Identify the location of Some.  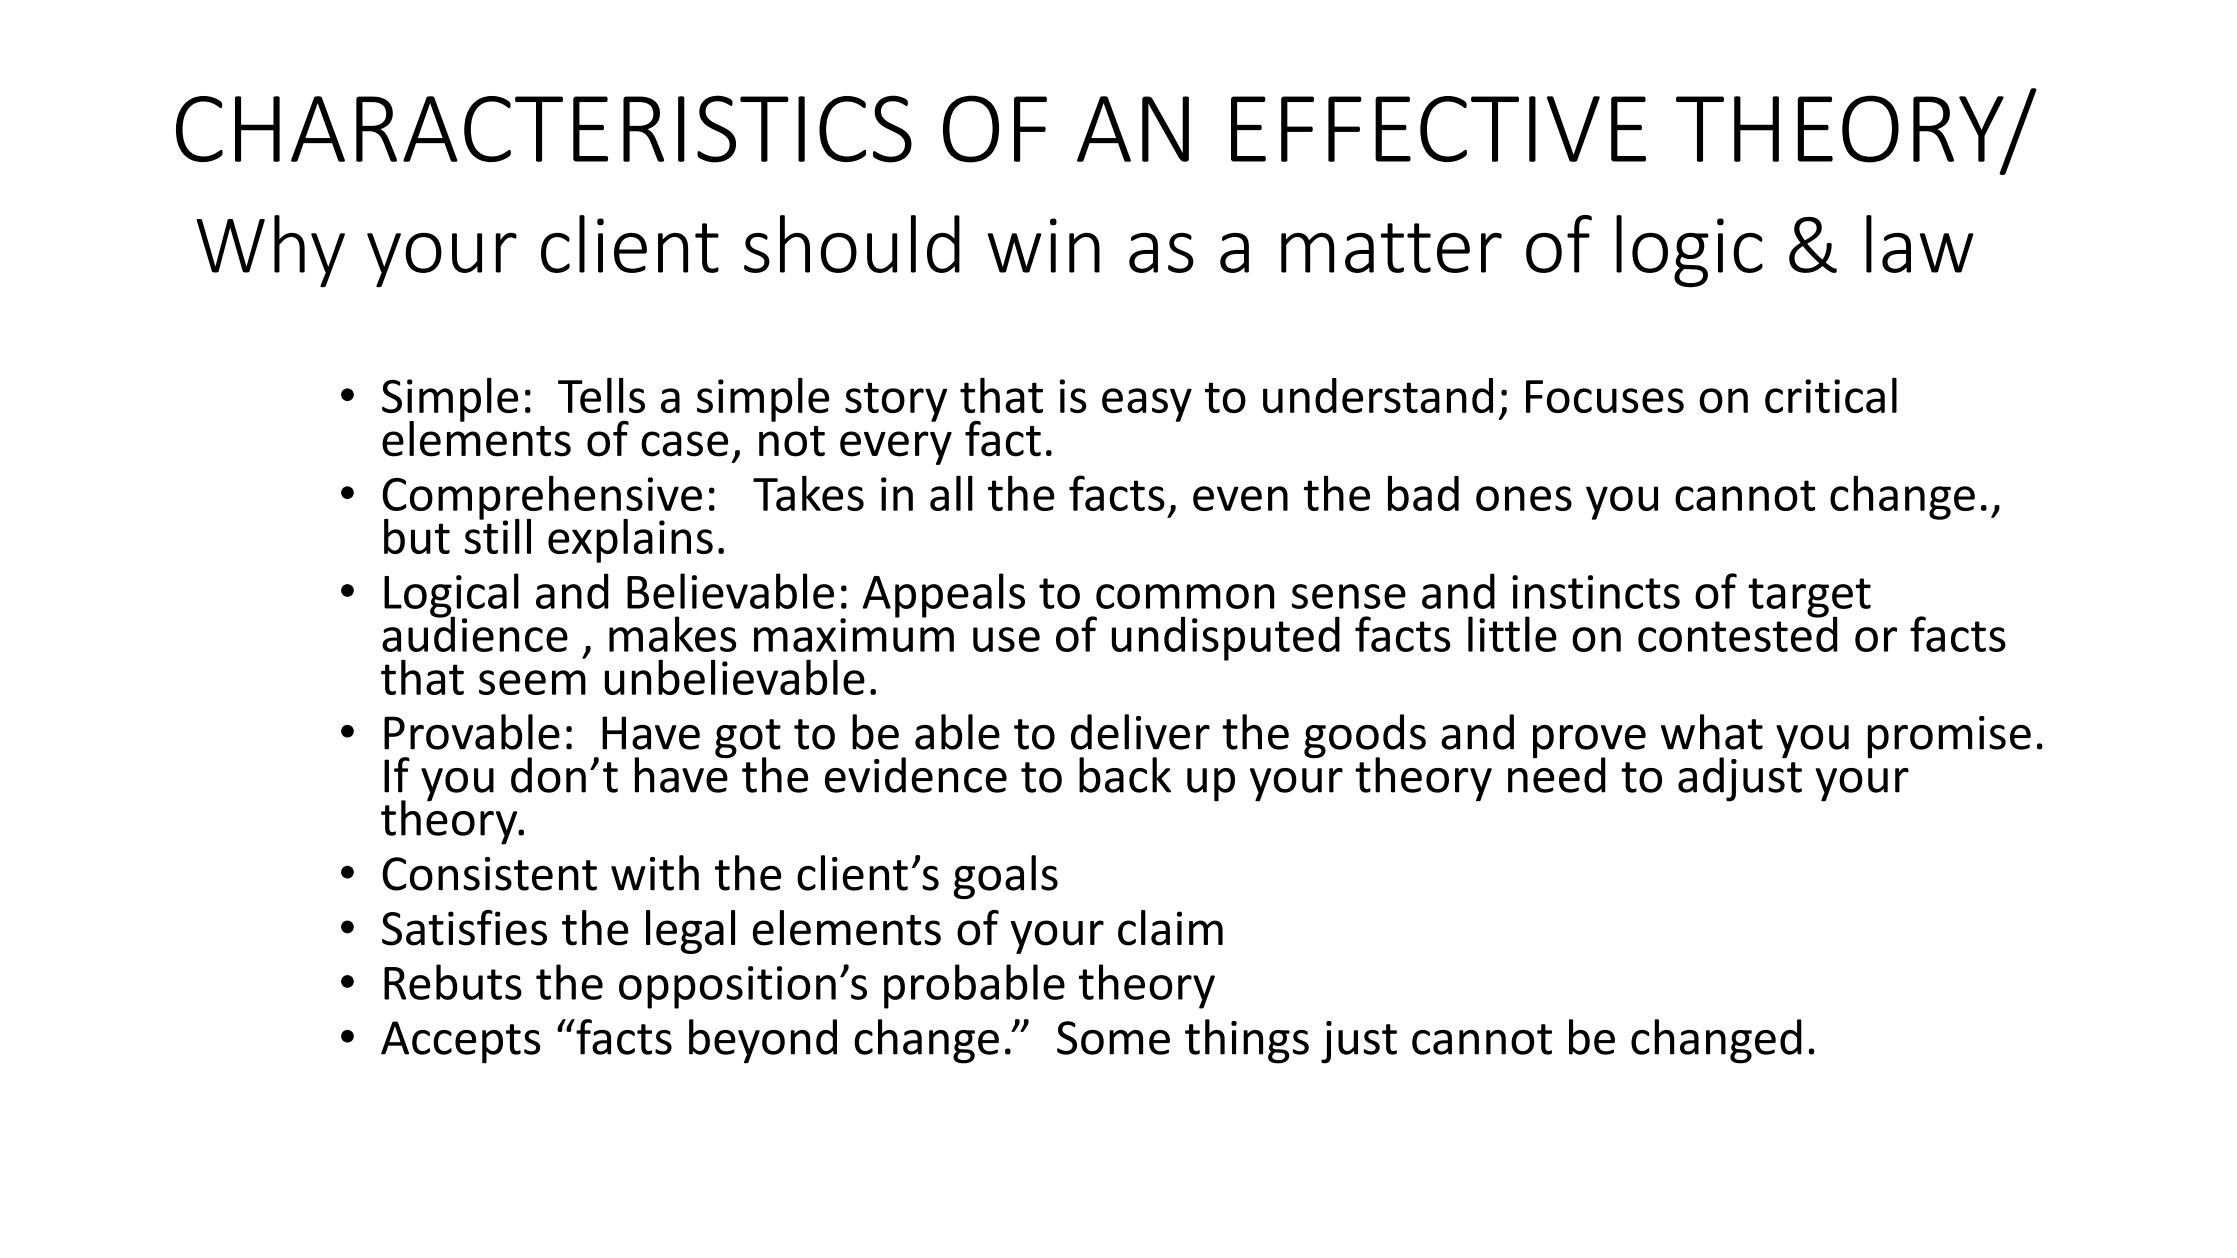
(1113, 1038).
